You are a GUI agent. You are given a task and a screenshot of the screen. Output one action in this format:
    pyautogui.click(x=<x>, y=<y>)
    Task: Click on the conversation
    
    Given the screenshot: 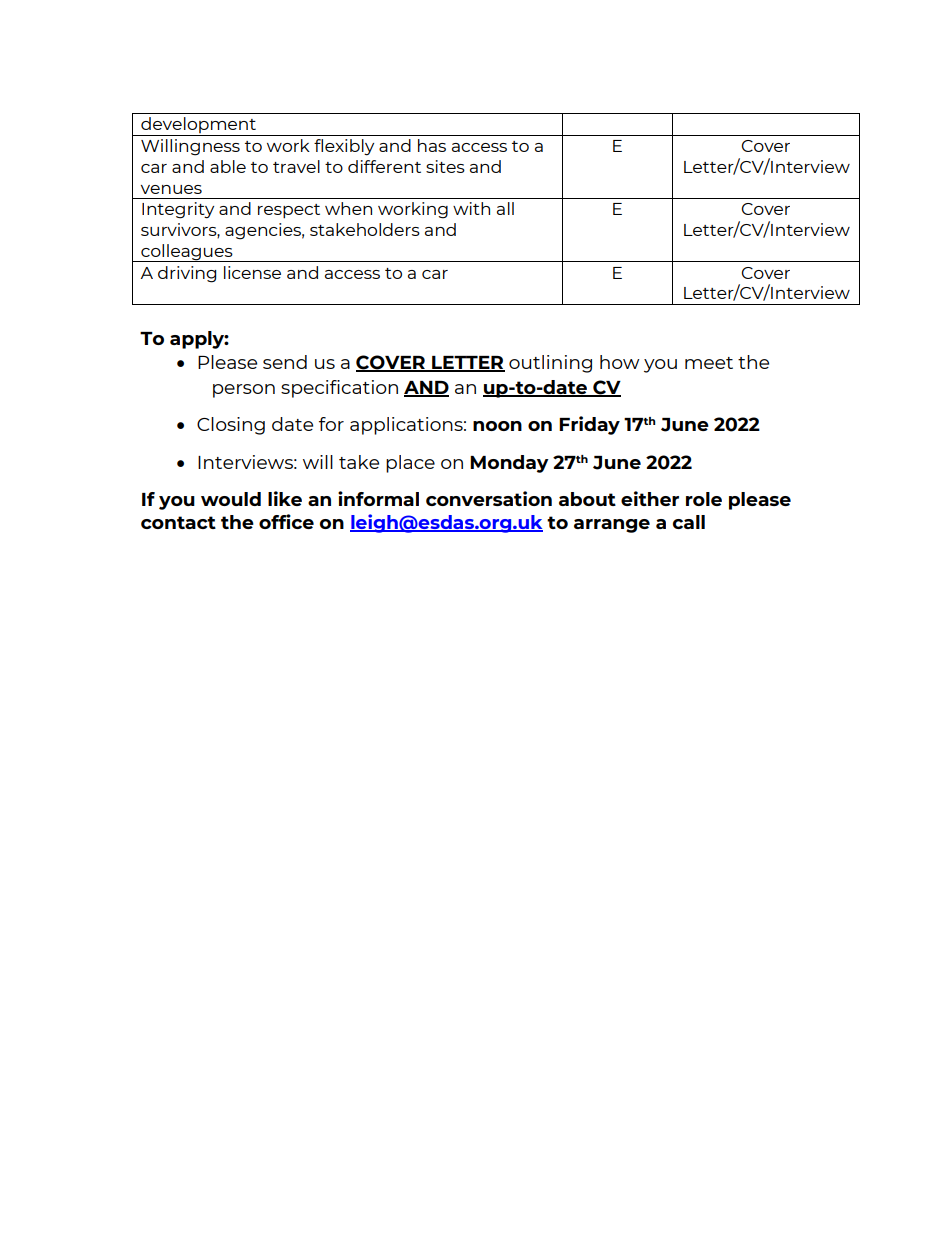 What is the action you would take?
    pyautogui.click(x=489, y=498)
